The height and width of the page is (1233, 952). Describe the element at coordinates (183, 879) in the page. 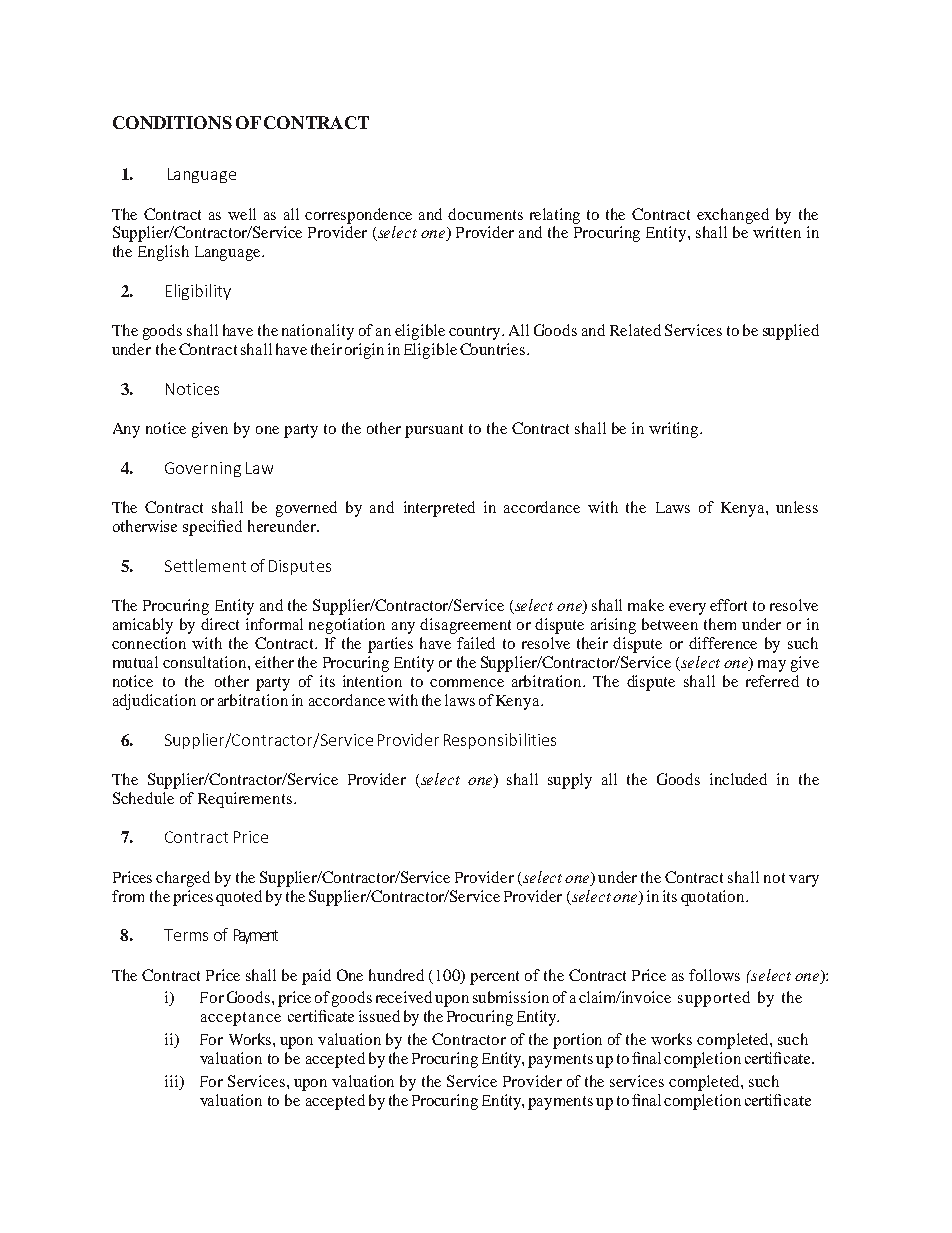

I see `charged` at that location.
